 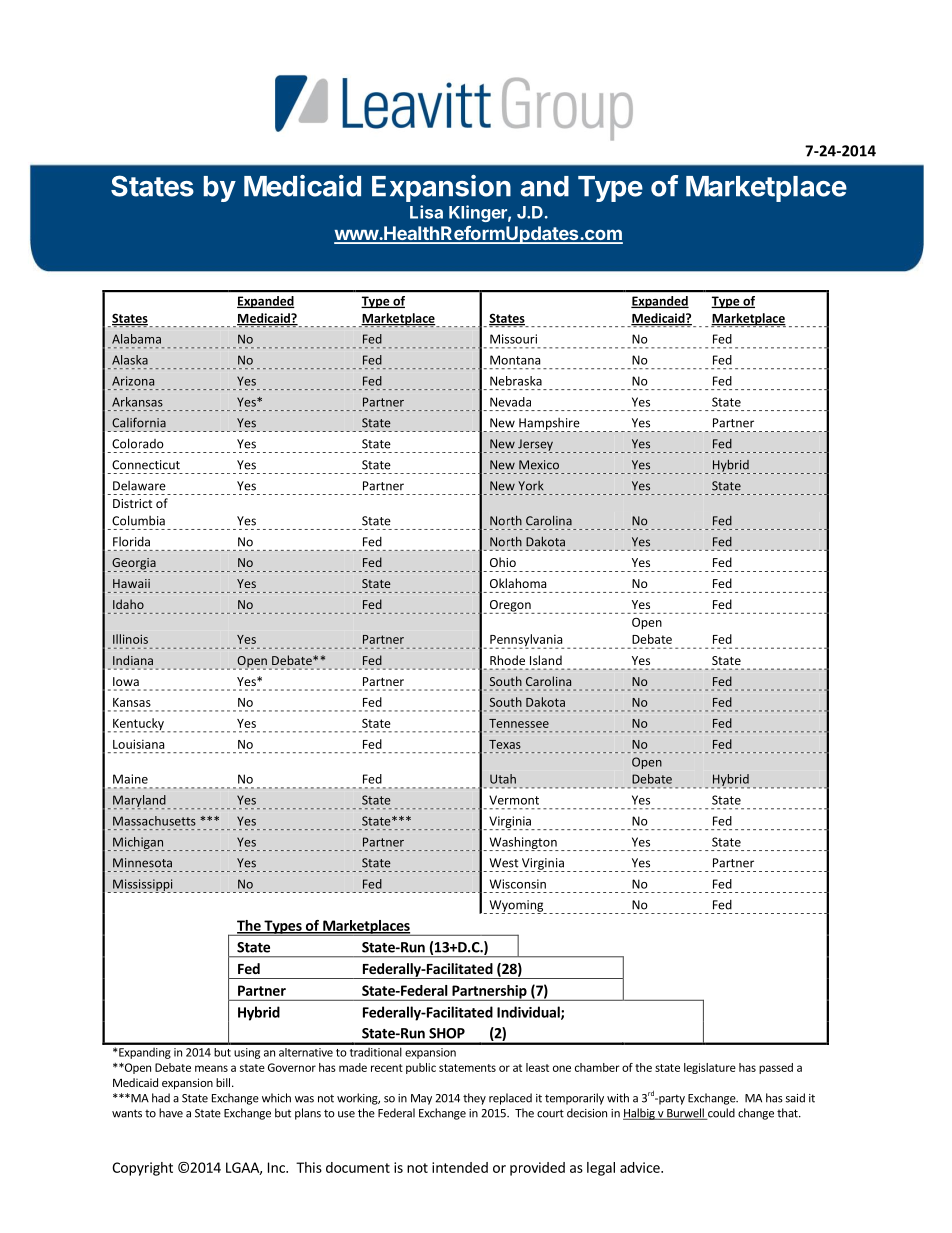 I want to click on have, so click(x=171, y=1113).
